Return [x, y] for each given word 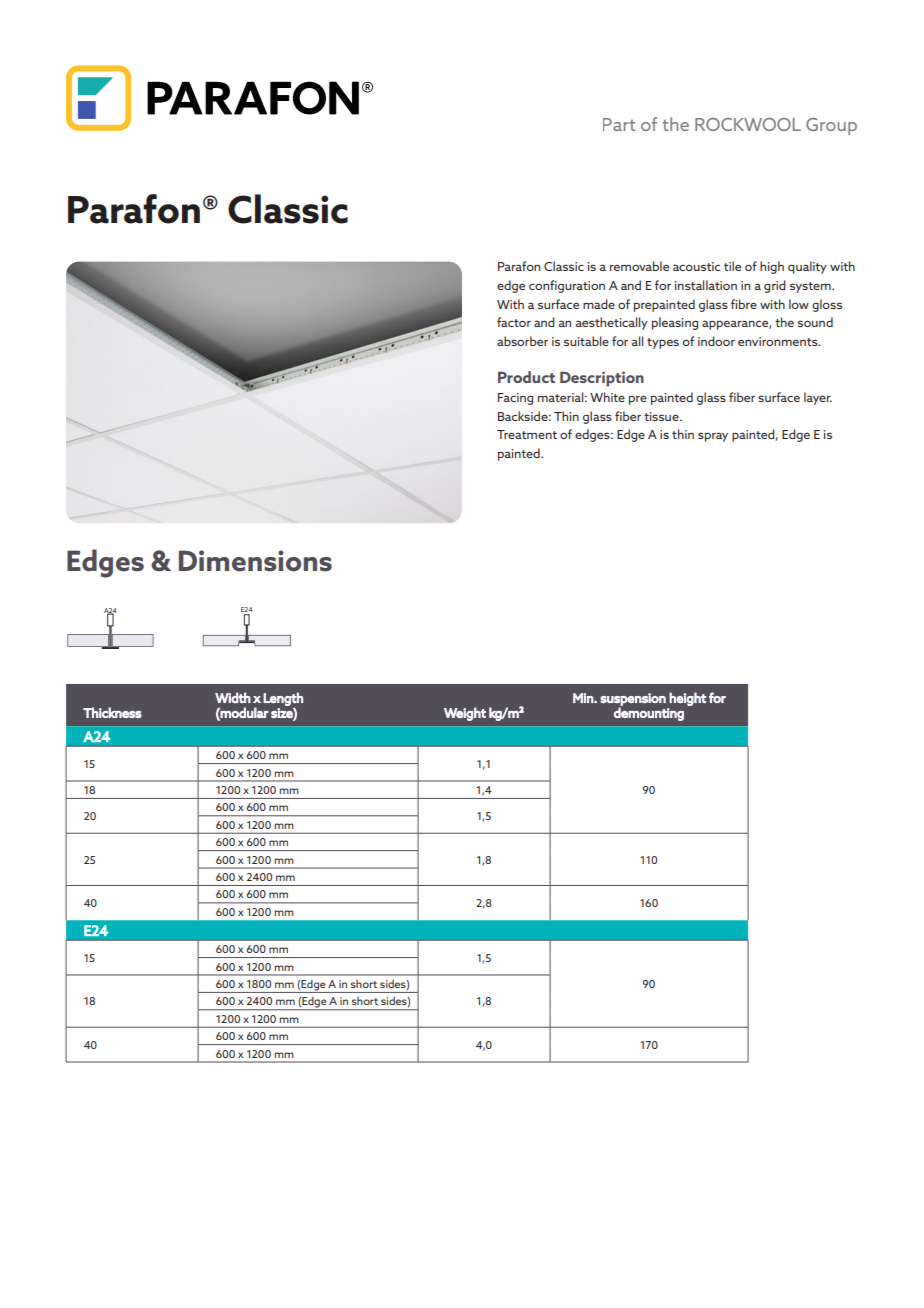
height [687, 699]
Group [831, 126]
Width [233, 697]
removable [639, 266]
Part [619, 124]
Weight [465, 714]
